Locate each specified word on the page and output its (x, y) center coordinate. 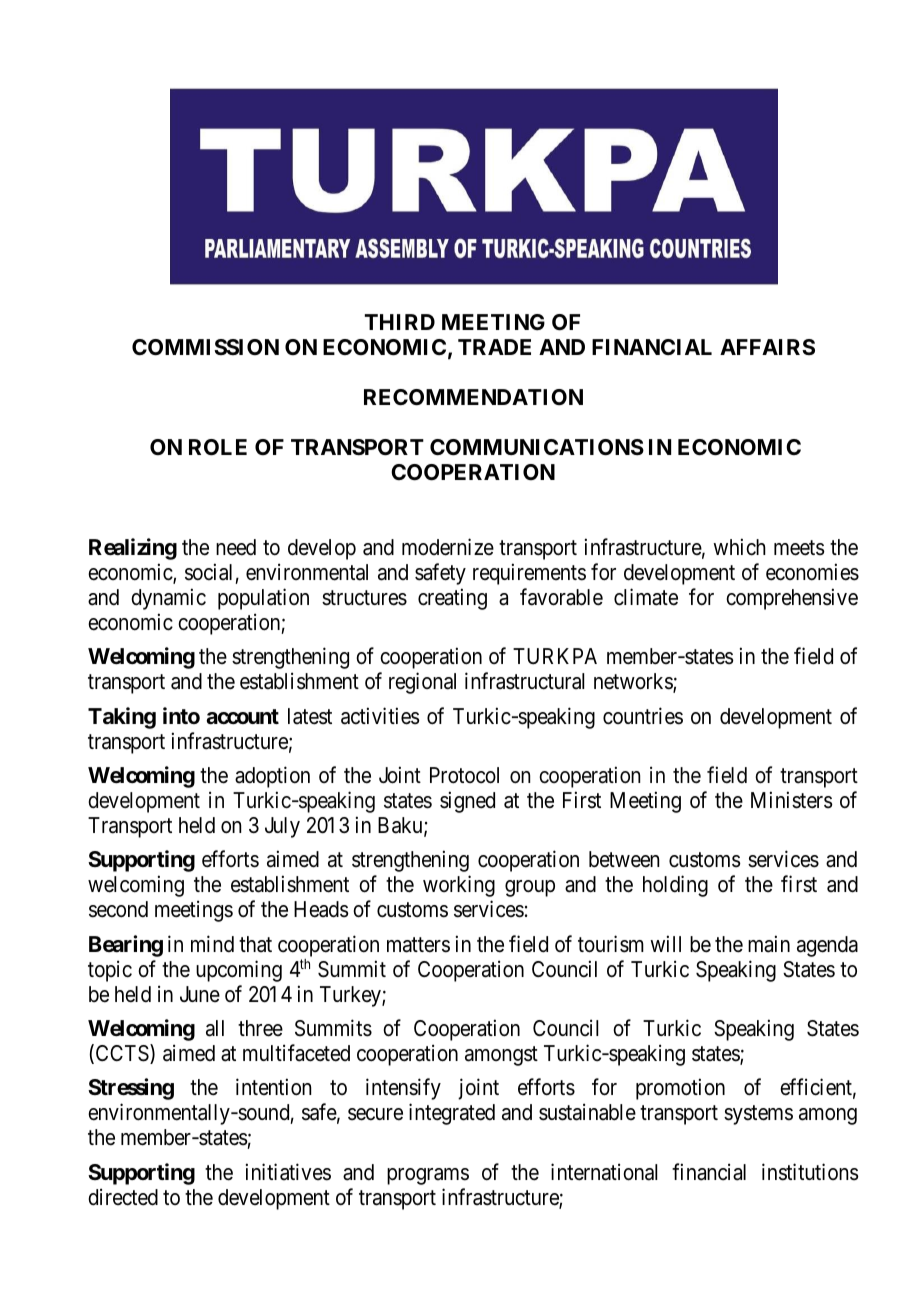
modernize (448, 547)
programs (428, 1176)
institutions (810, 1172)
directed (123, 1197)
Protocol (464, 775)
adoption (272, 777)
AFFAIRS (767, 347)
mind (212, 944)
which (739, 547)
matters (418, 945)
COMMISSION (205, 347)
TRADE (494, 347)
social (208, 572)
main (769, 944)
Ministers (792, 800)
